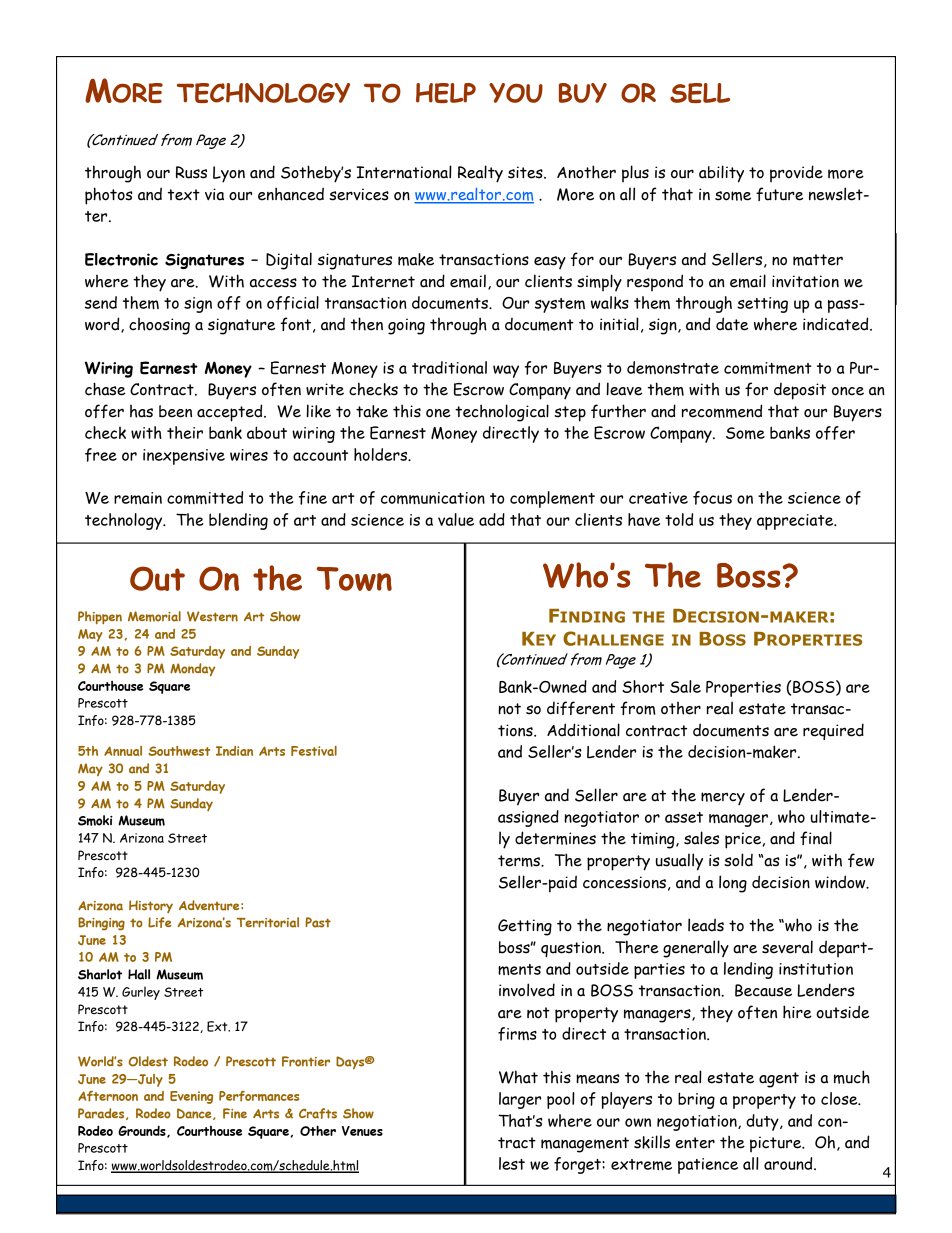  What do you see at coordinates (796, 173) in the page?
I see `provide` at bounding box center [796, 173].
